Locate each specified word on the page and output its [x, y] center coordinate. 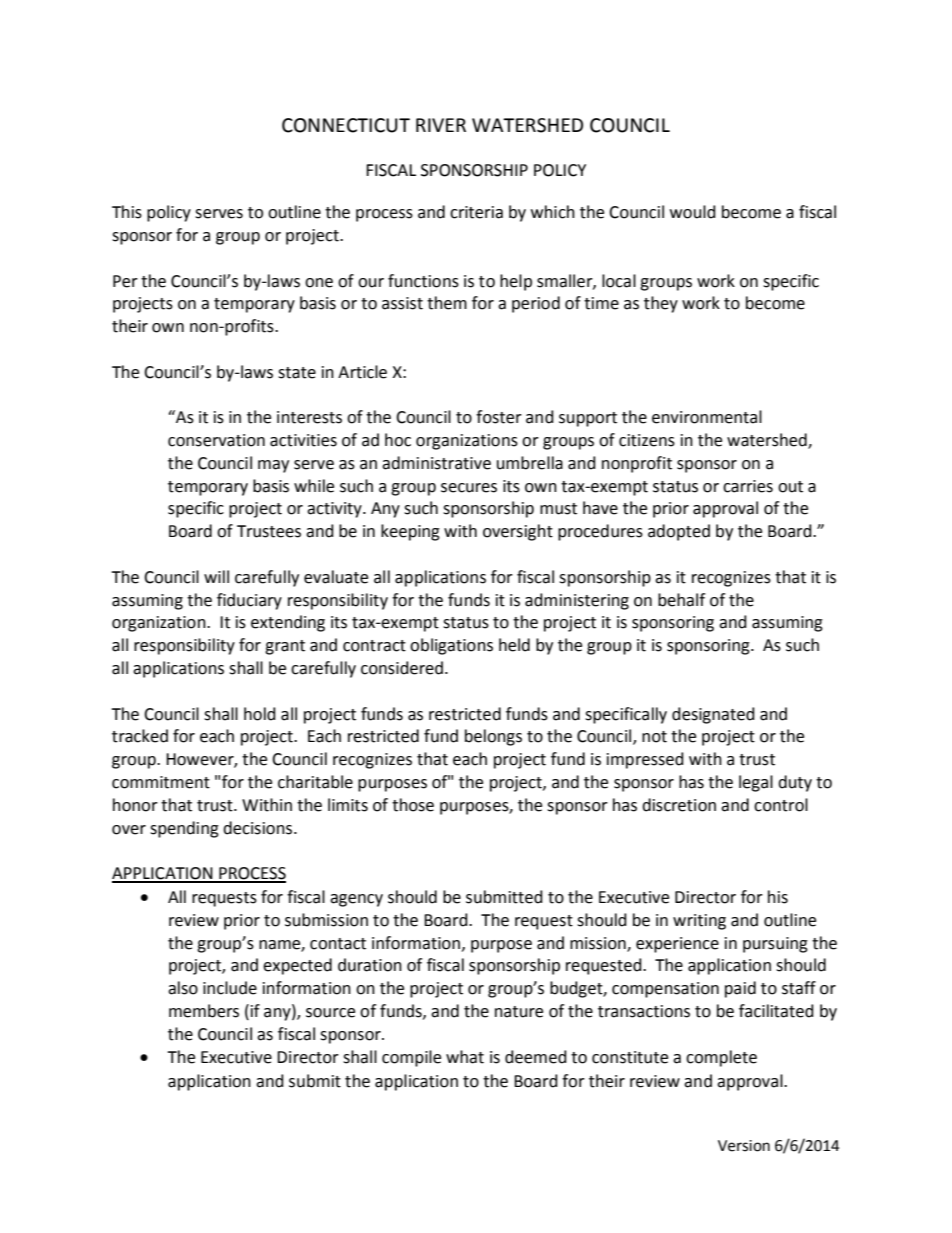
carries [748, 486]
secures [469, 488]
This [127, 212]
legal [756, 783]
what [465, 1057]
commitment [161, 782]
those [413, 805]
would [693, 212]
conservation [216, 440]
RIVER [441, 125]
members [204, 1011]
